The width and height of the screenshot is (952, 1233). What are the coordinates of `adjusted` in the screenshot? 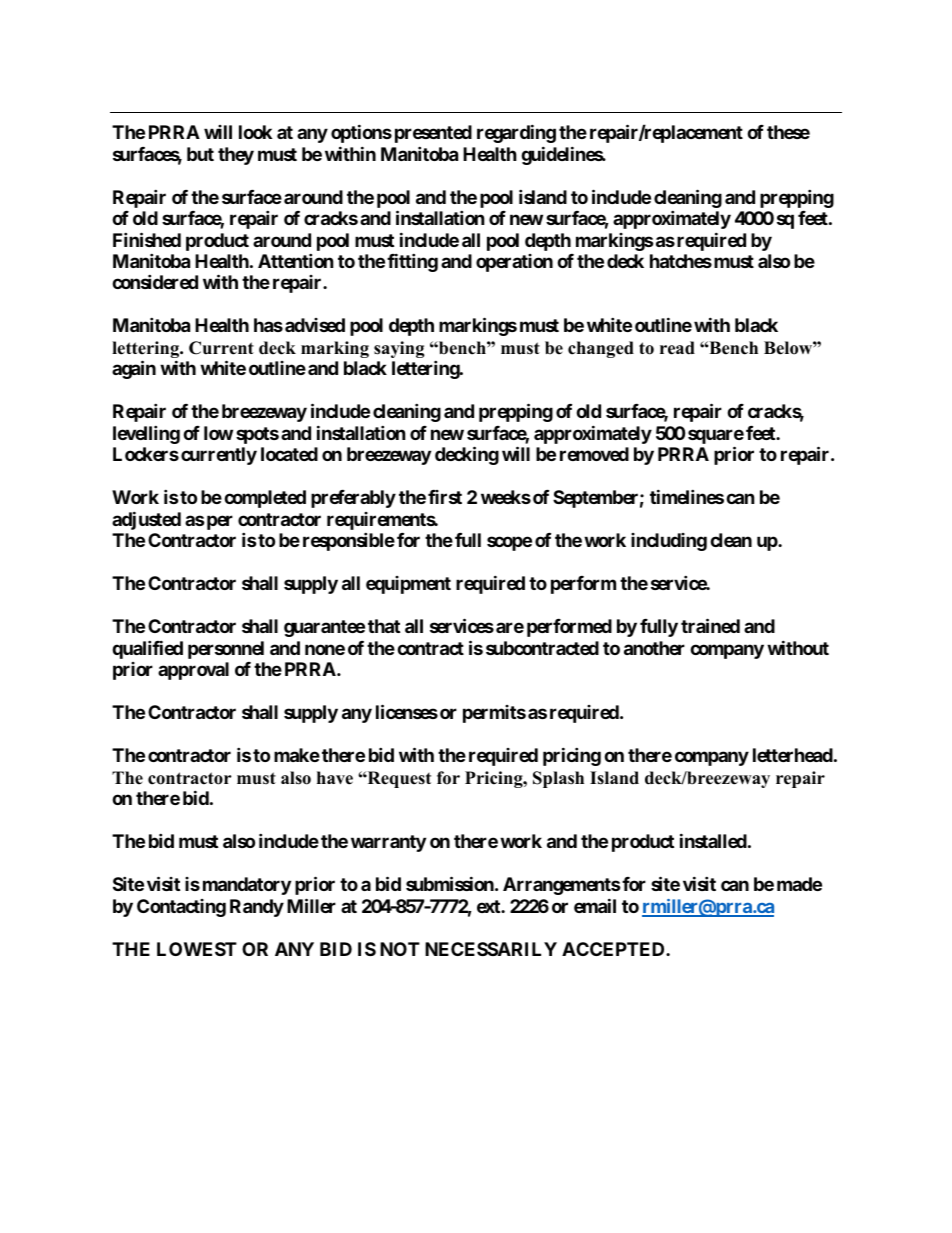 It's located at (146, 520).
